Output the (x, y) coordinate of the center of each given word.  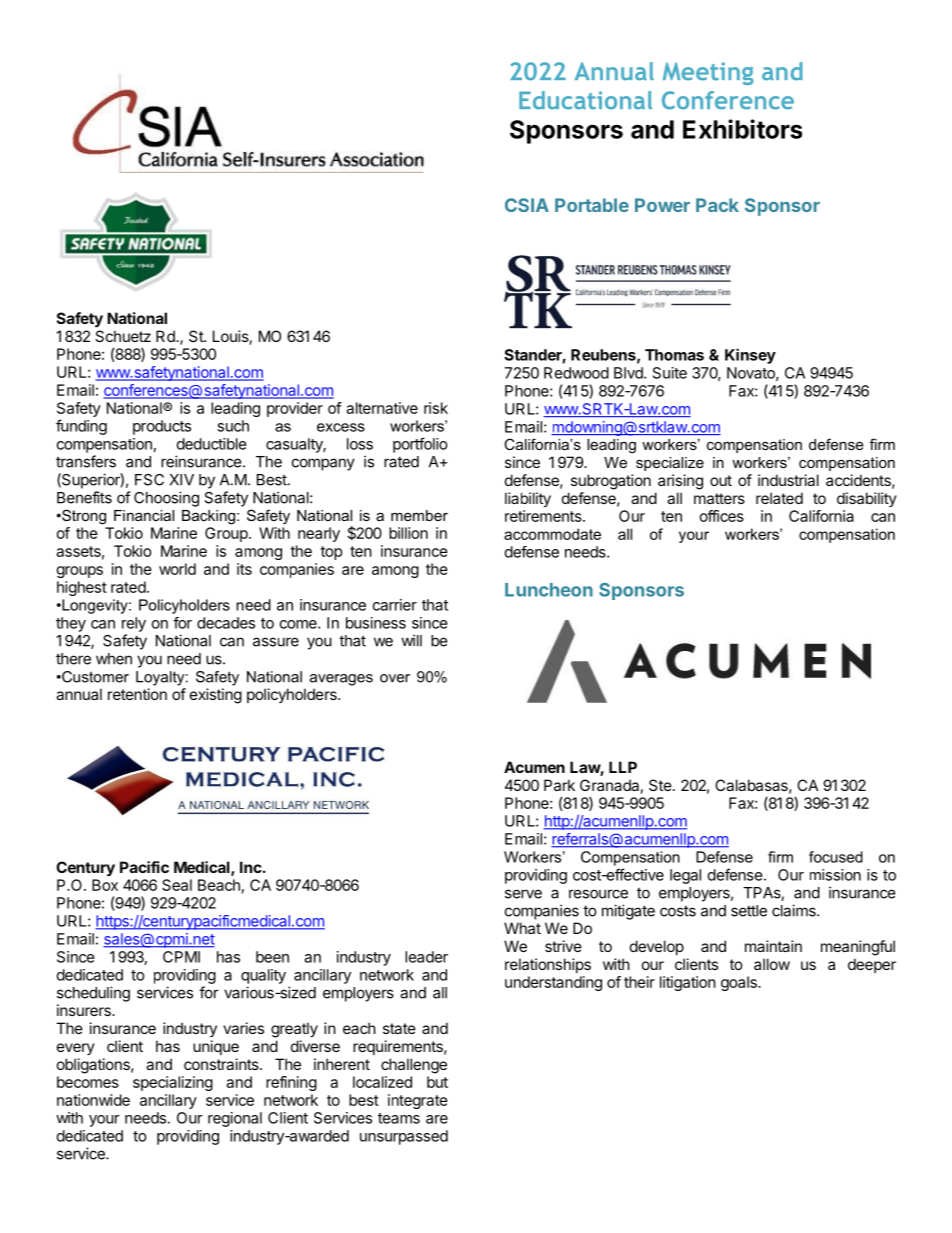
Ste (660, 785)
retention (137, 694)
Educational (585, 100)
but (437, 1082)
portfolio (420, 445)
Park (559, 785)
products (162, 427)
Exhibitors (742, 129)
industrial (788, 480)
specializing (173, 1083)
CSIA (527, 205)
